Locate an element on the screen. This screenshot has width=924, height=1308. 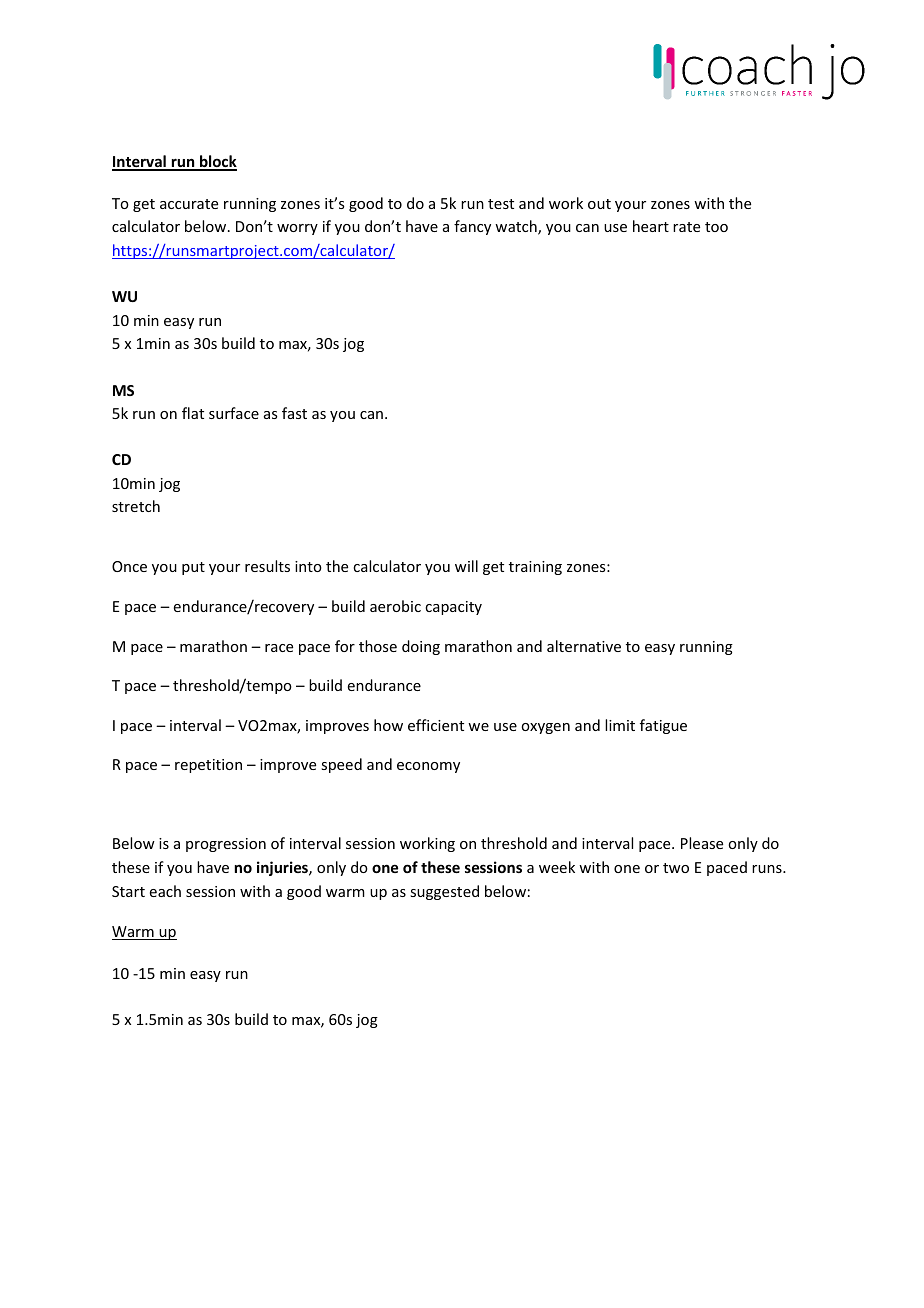
out is located at coordinates (599, 204).
